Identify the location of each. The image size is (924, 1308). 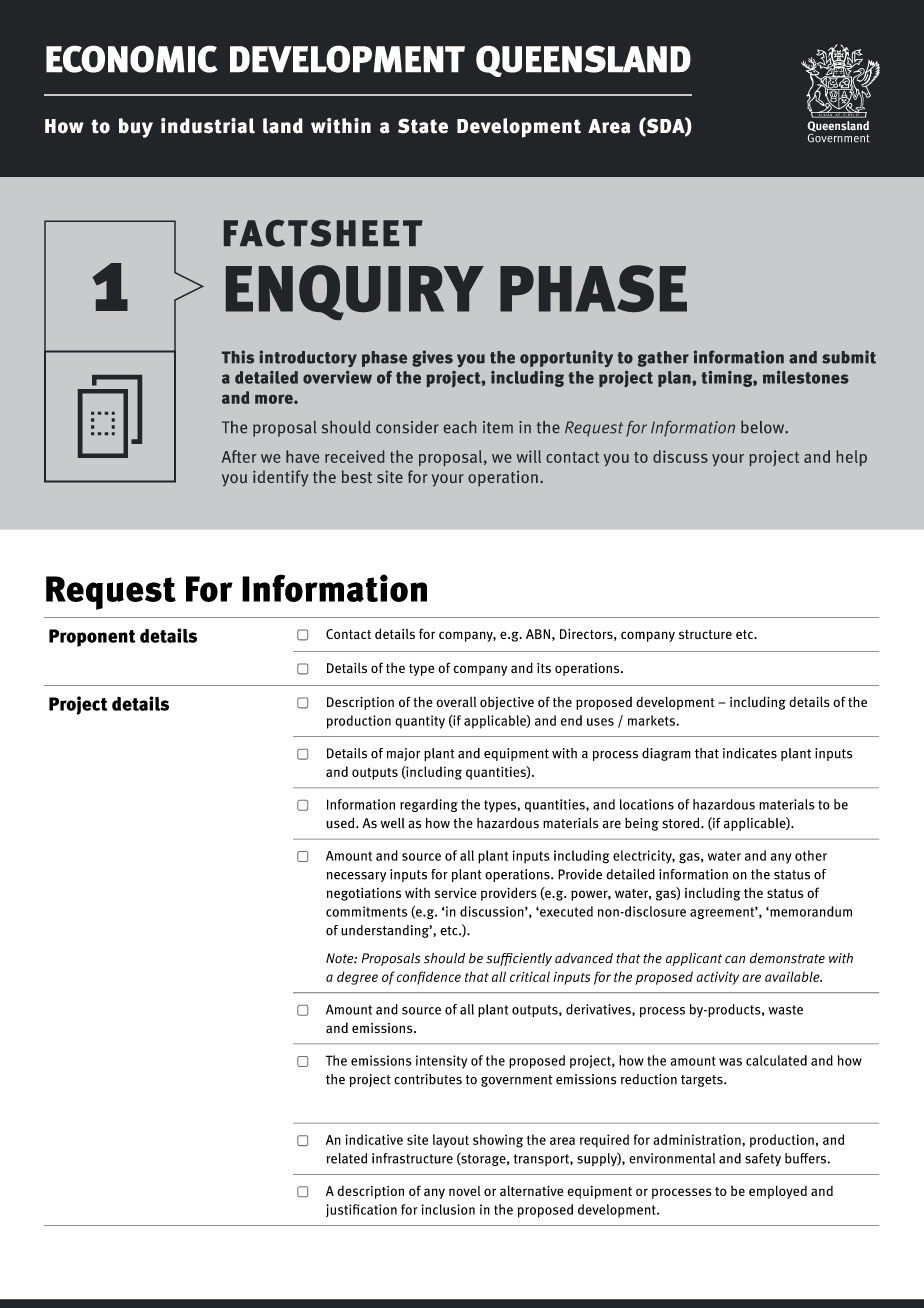
(460, 427).
